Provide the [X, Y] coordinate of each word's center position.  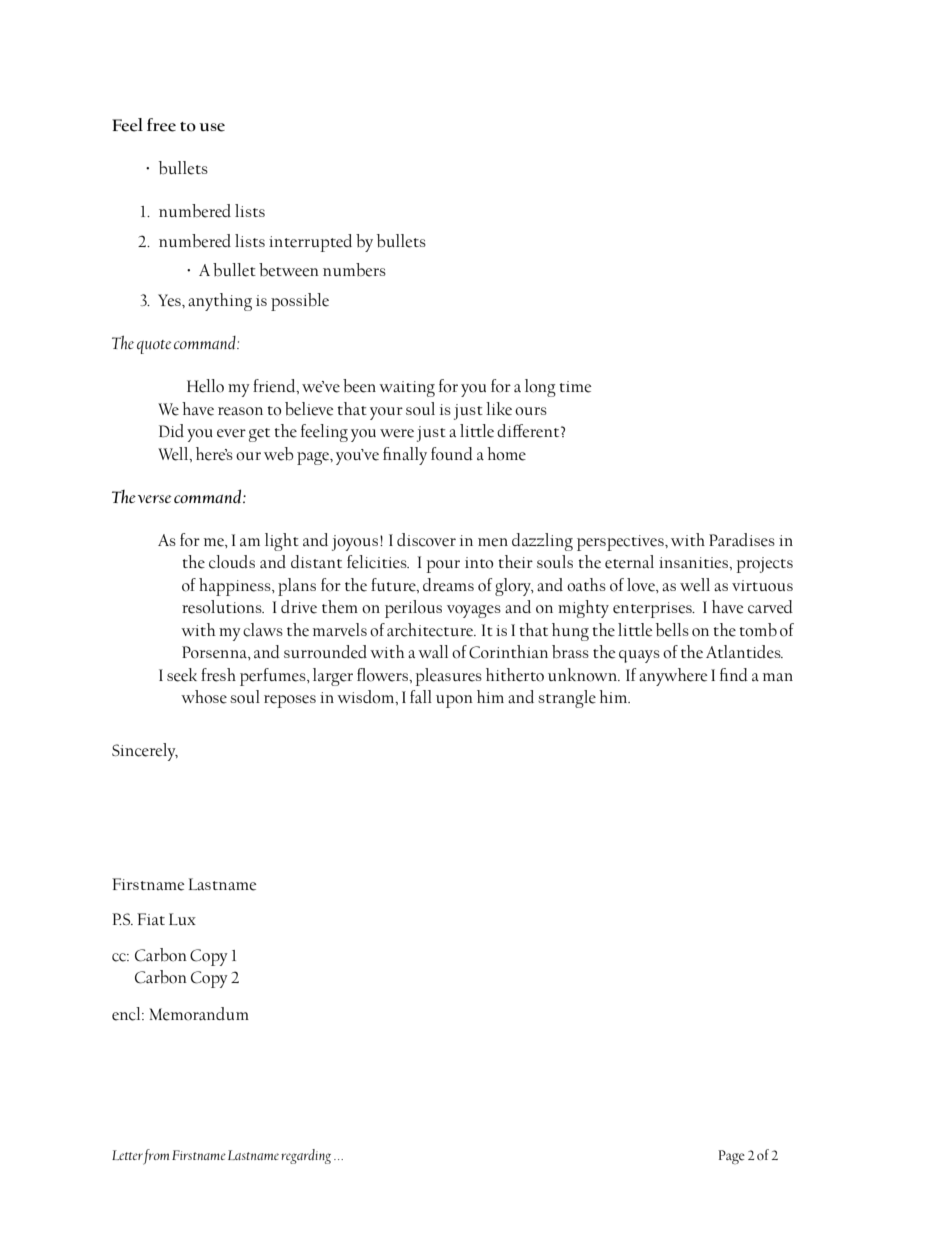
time [575, 387]
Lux [182, 919]
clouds [232, 562]
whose [204, 697]
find [734, 674]
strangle [567, 699]
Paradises [742, 540]
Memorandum [199, 1014]
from [156, 1157]
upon [454, 701]
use [212, 127]
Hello [205, 386]
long [540, 388]
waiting [407, 389]
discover [426, 540]
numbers [354, 270]
